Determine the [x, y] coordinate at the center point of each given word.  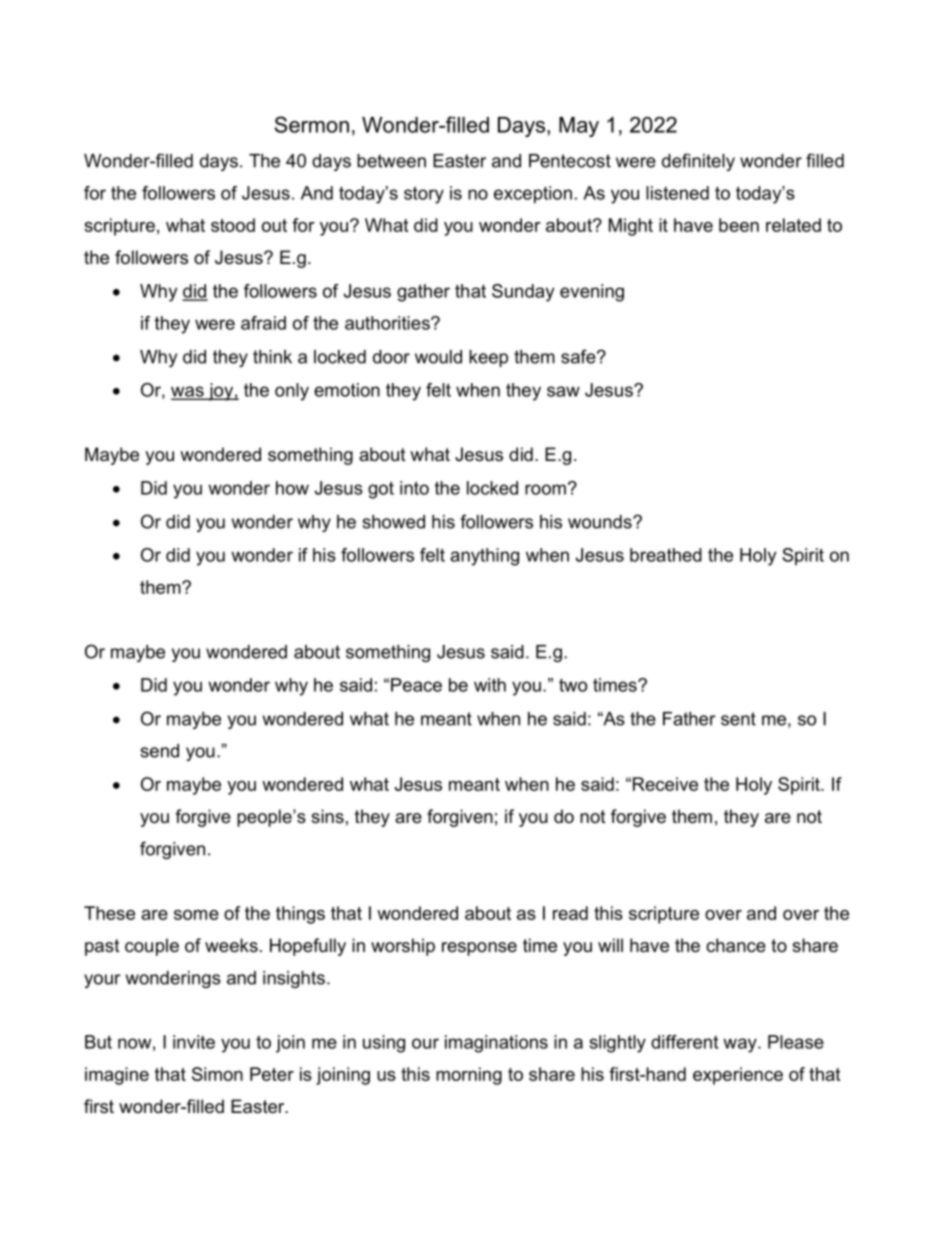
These [109, 913]
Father [689, 719]
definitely [698, 162]
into [414, 488]
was [188, 392]
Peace [416, 685]
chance [736, 945]
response [479, 949]
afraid [263, 323]
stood [233, 225]
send [159, 751]
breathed [666, 555]
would [438, 357]
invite [194, 1042]
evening [592, 293]
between [391, 161]
